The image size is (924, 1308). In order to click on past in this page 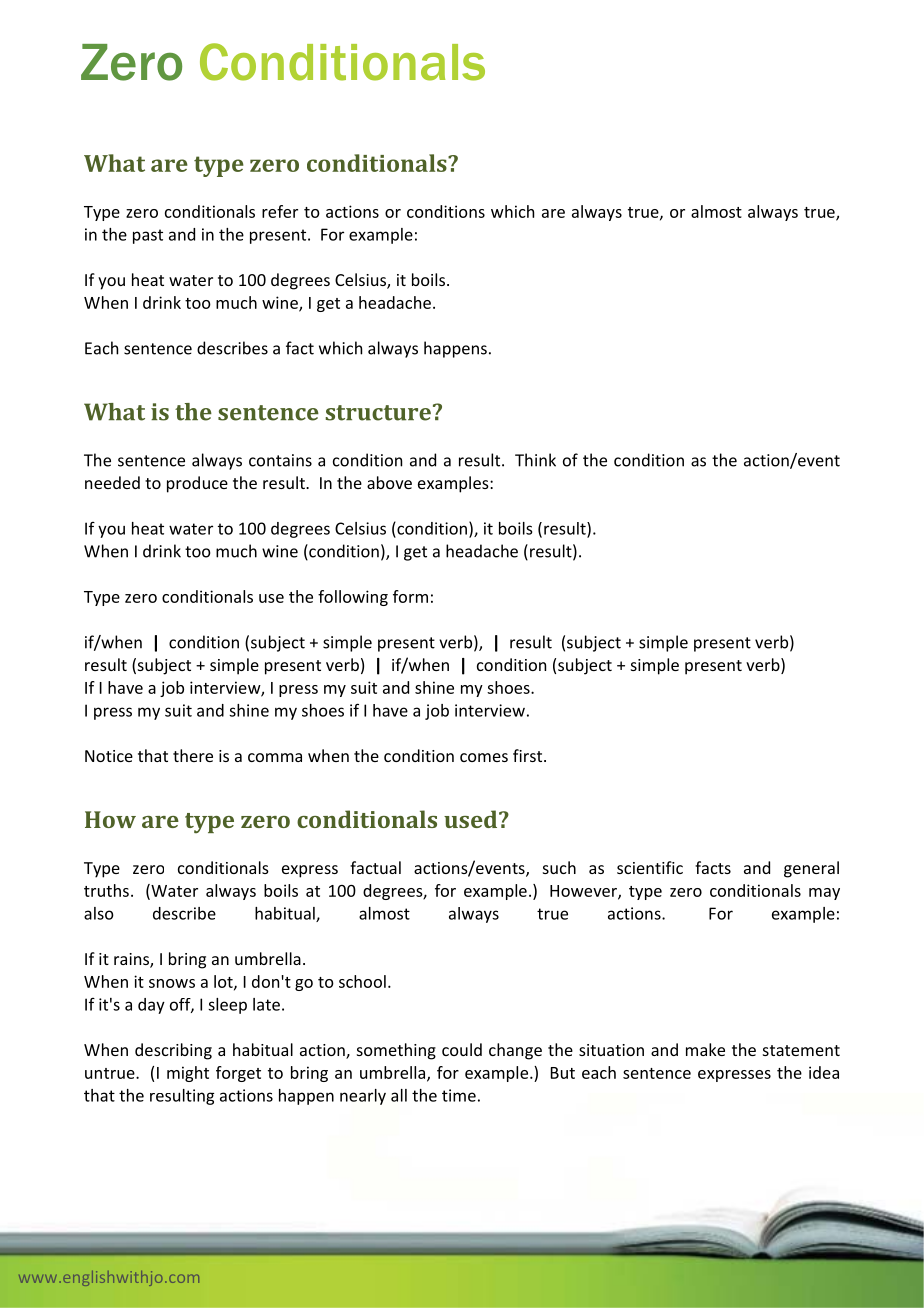, I will do `click(148, 236)`.
